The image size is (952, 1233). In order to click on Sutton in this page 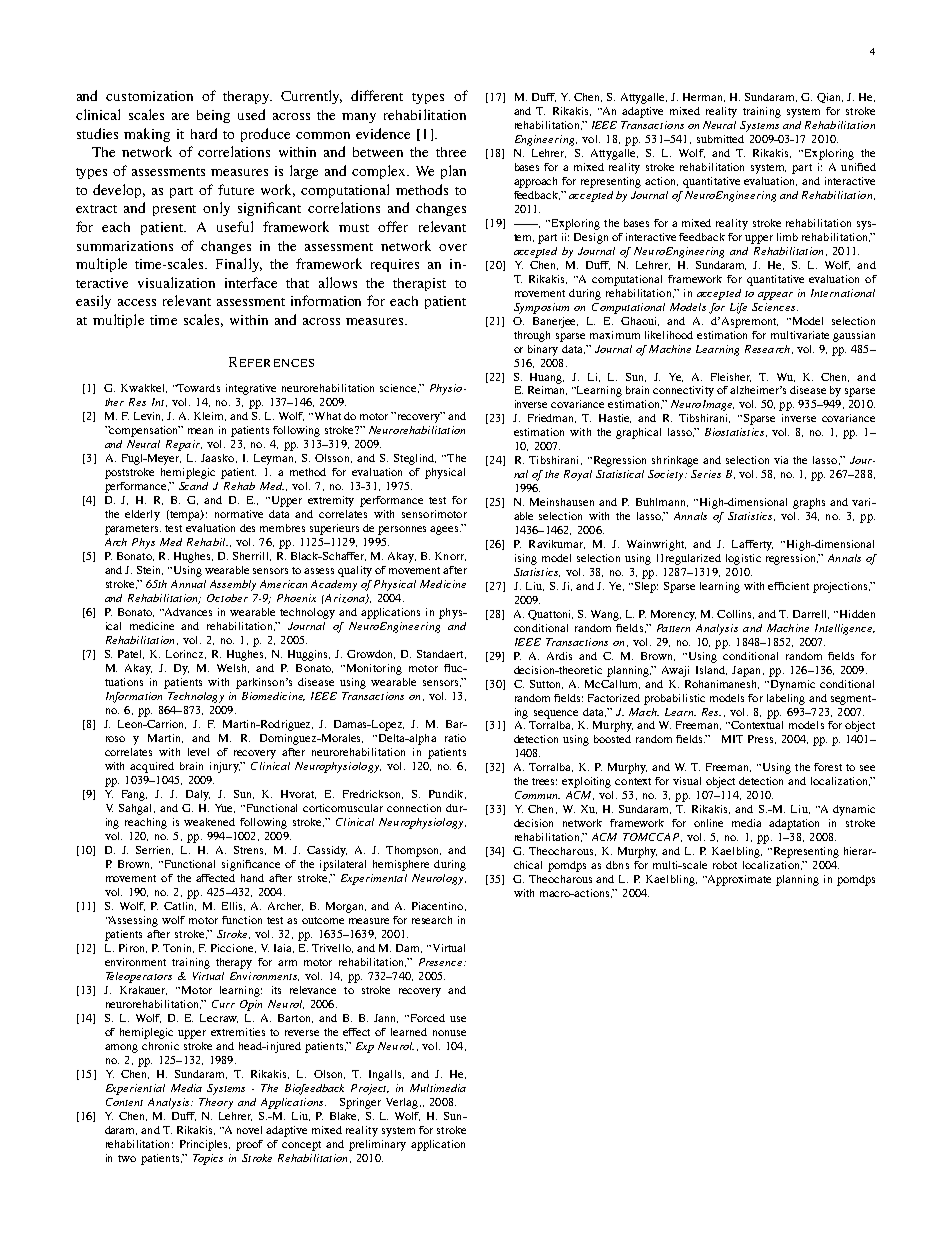, I will do `click(546, 684)`.
